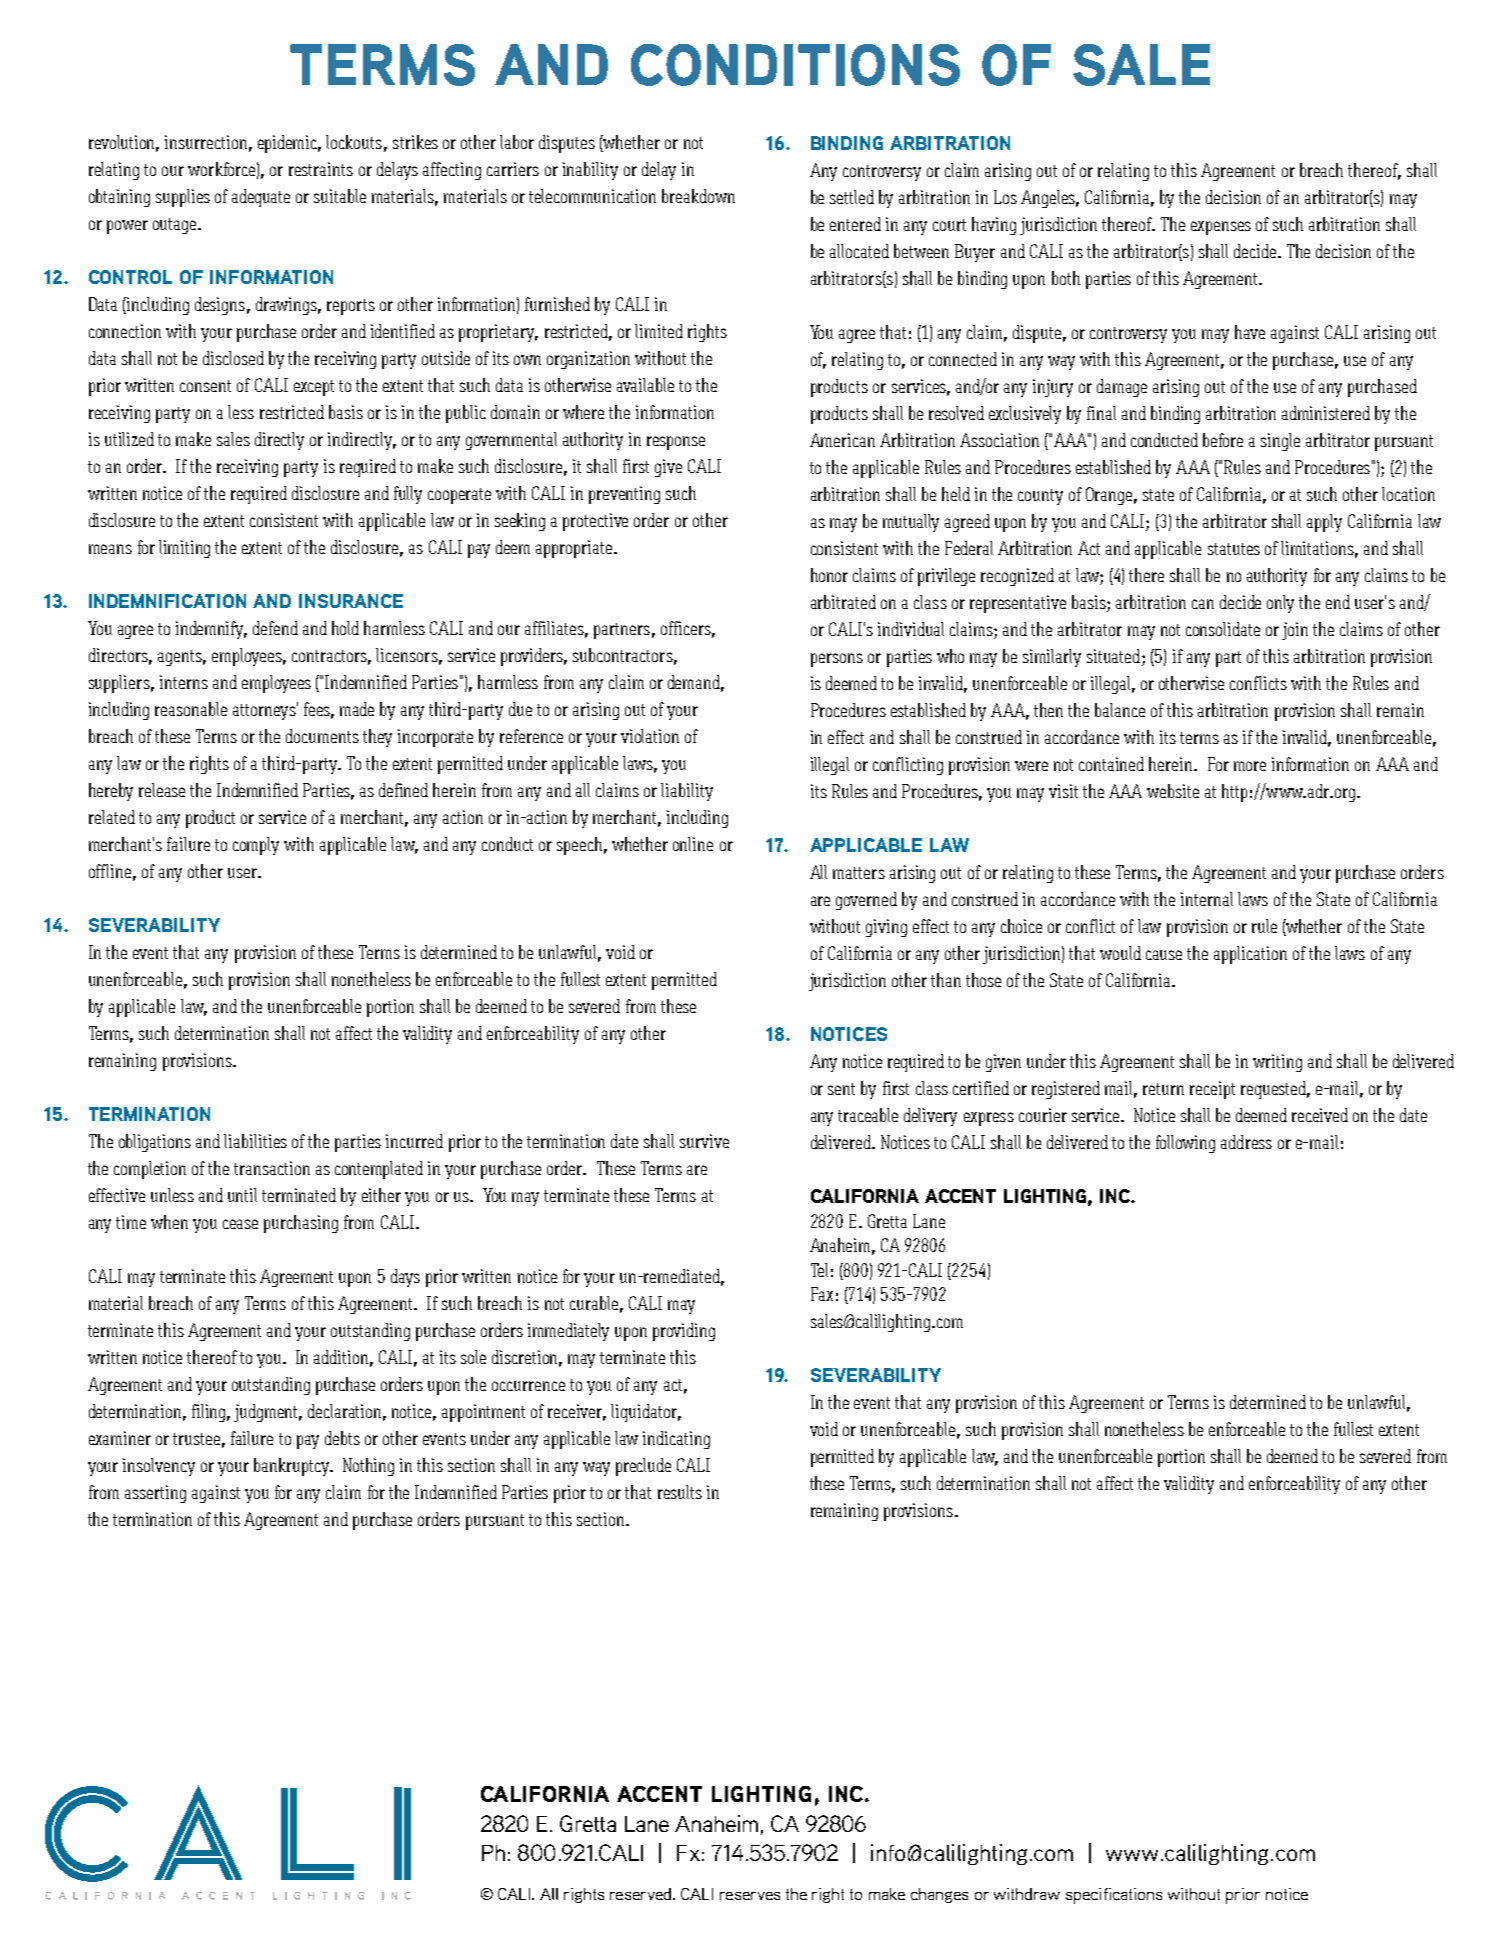  What do you see at coordinates (321, 169) in the document?
I see `restraints` at bounding box center [321, 169].
